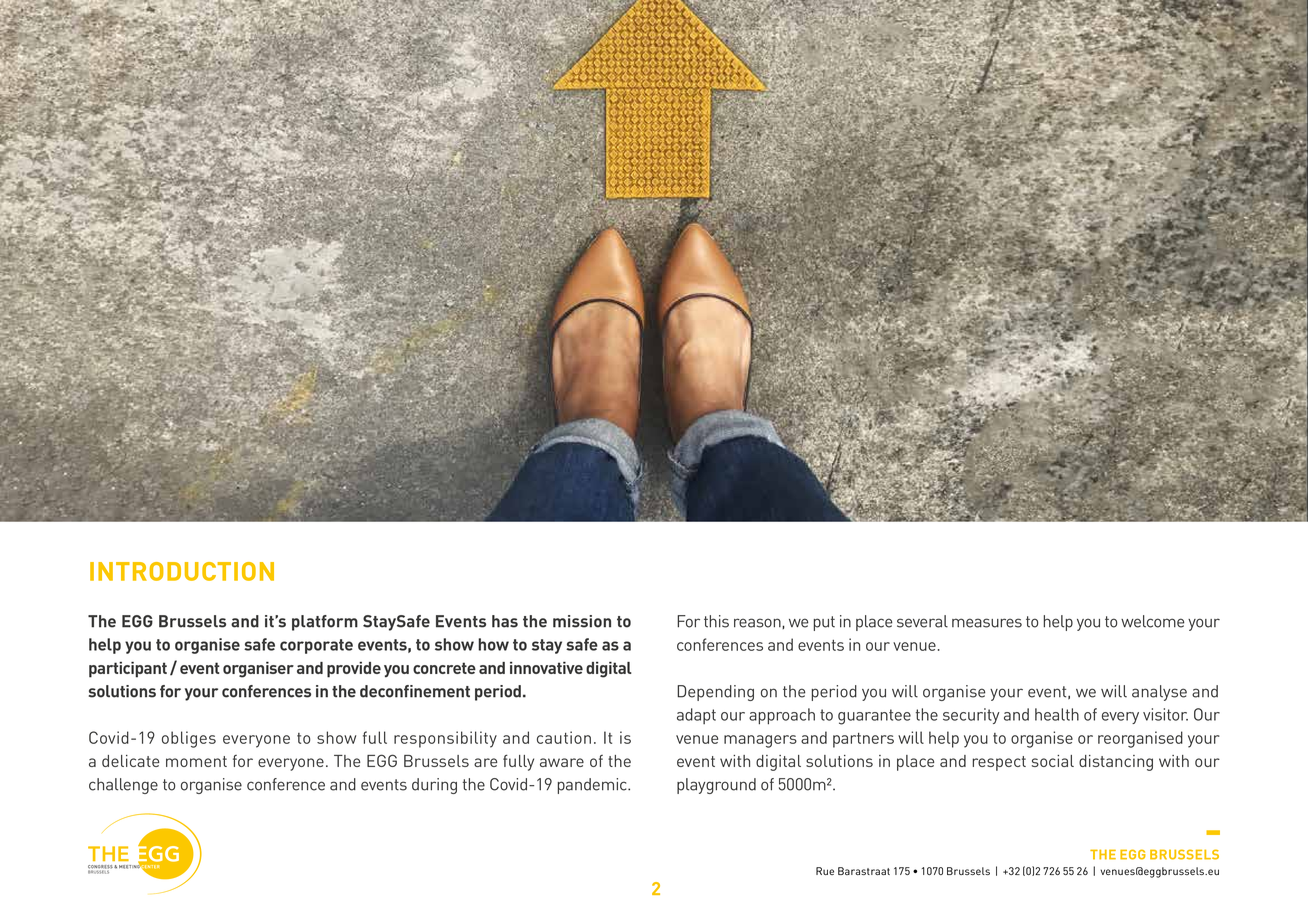 The width and height of the screenshot is (1308, 924). Describe the element at coordinates (696, 716) in the screenshot. I see `adapt` at that location.
